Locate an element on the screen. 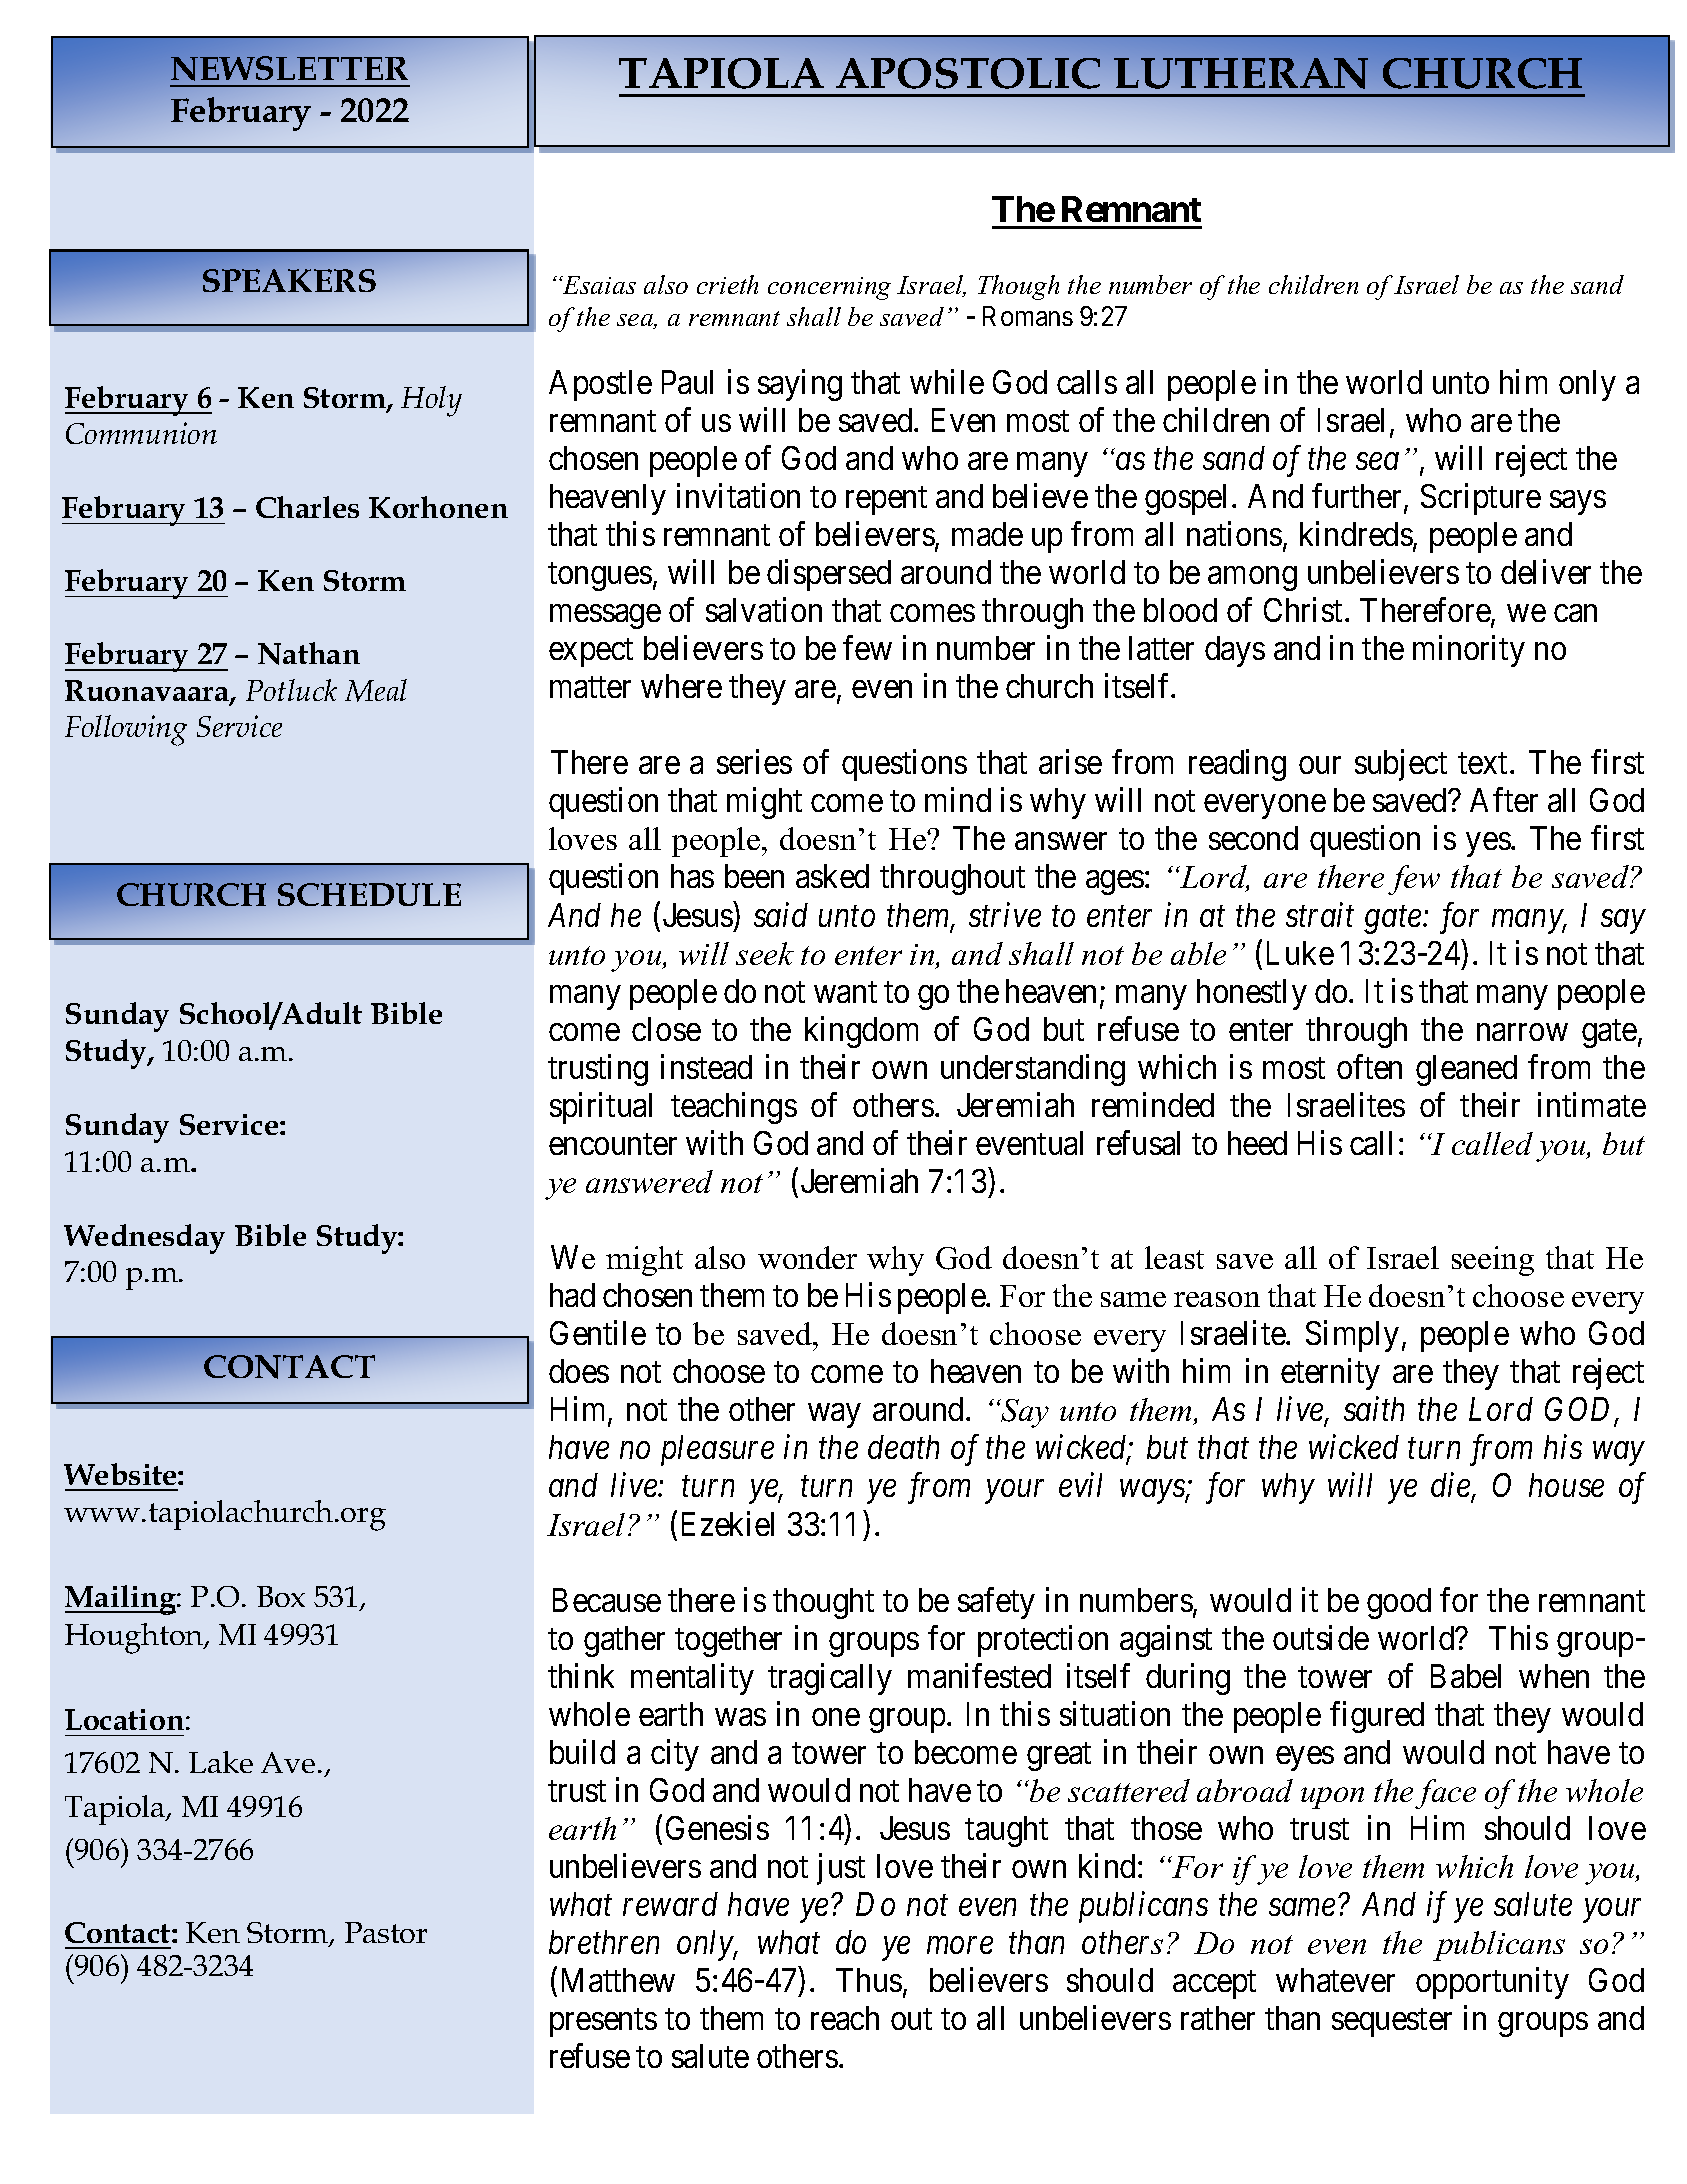  want is located at coordinates (845, 992).
